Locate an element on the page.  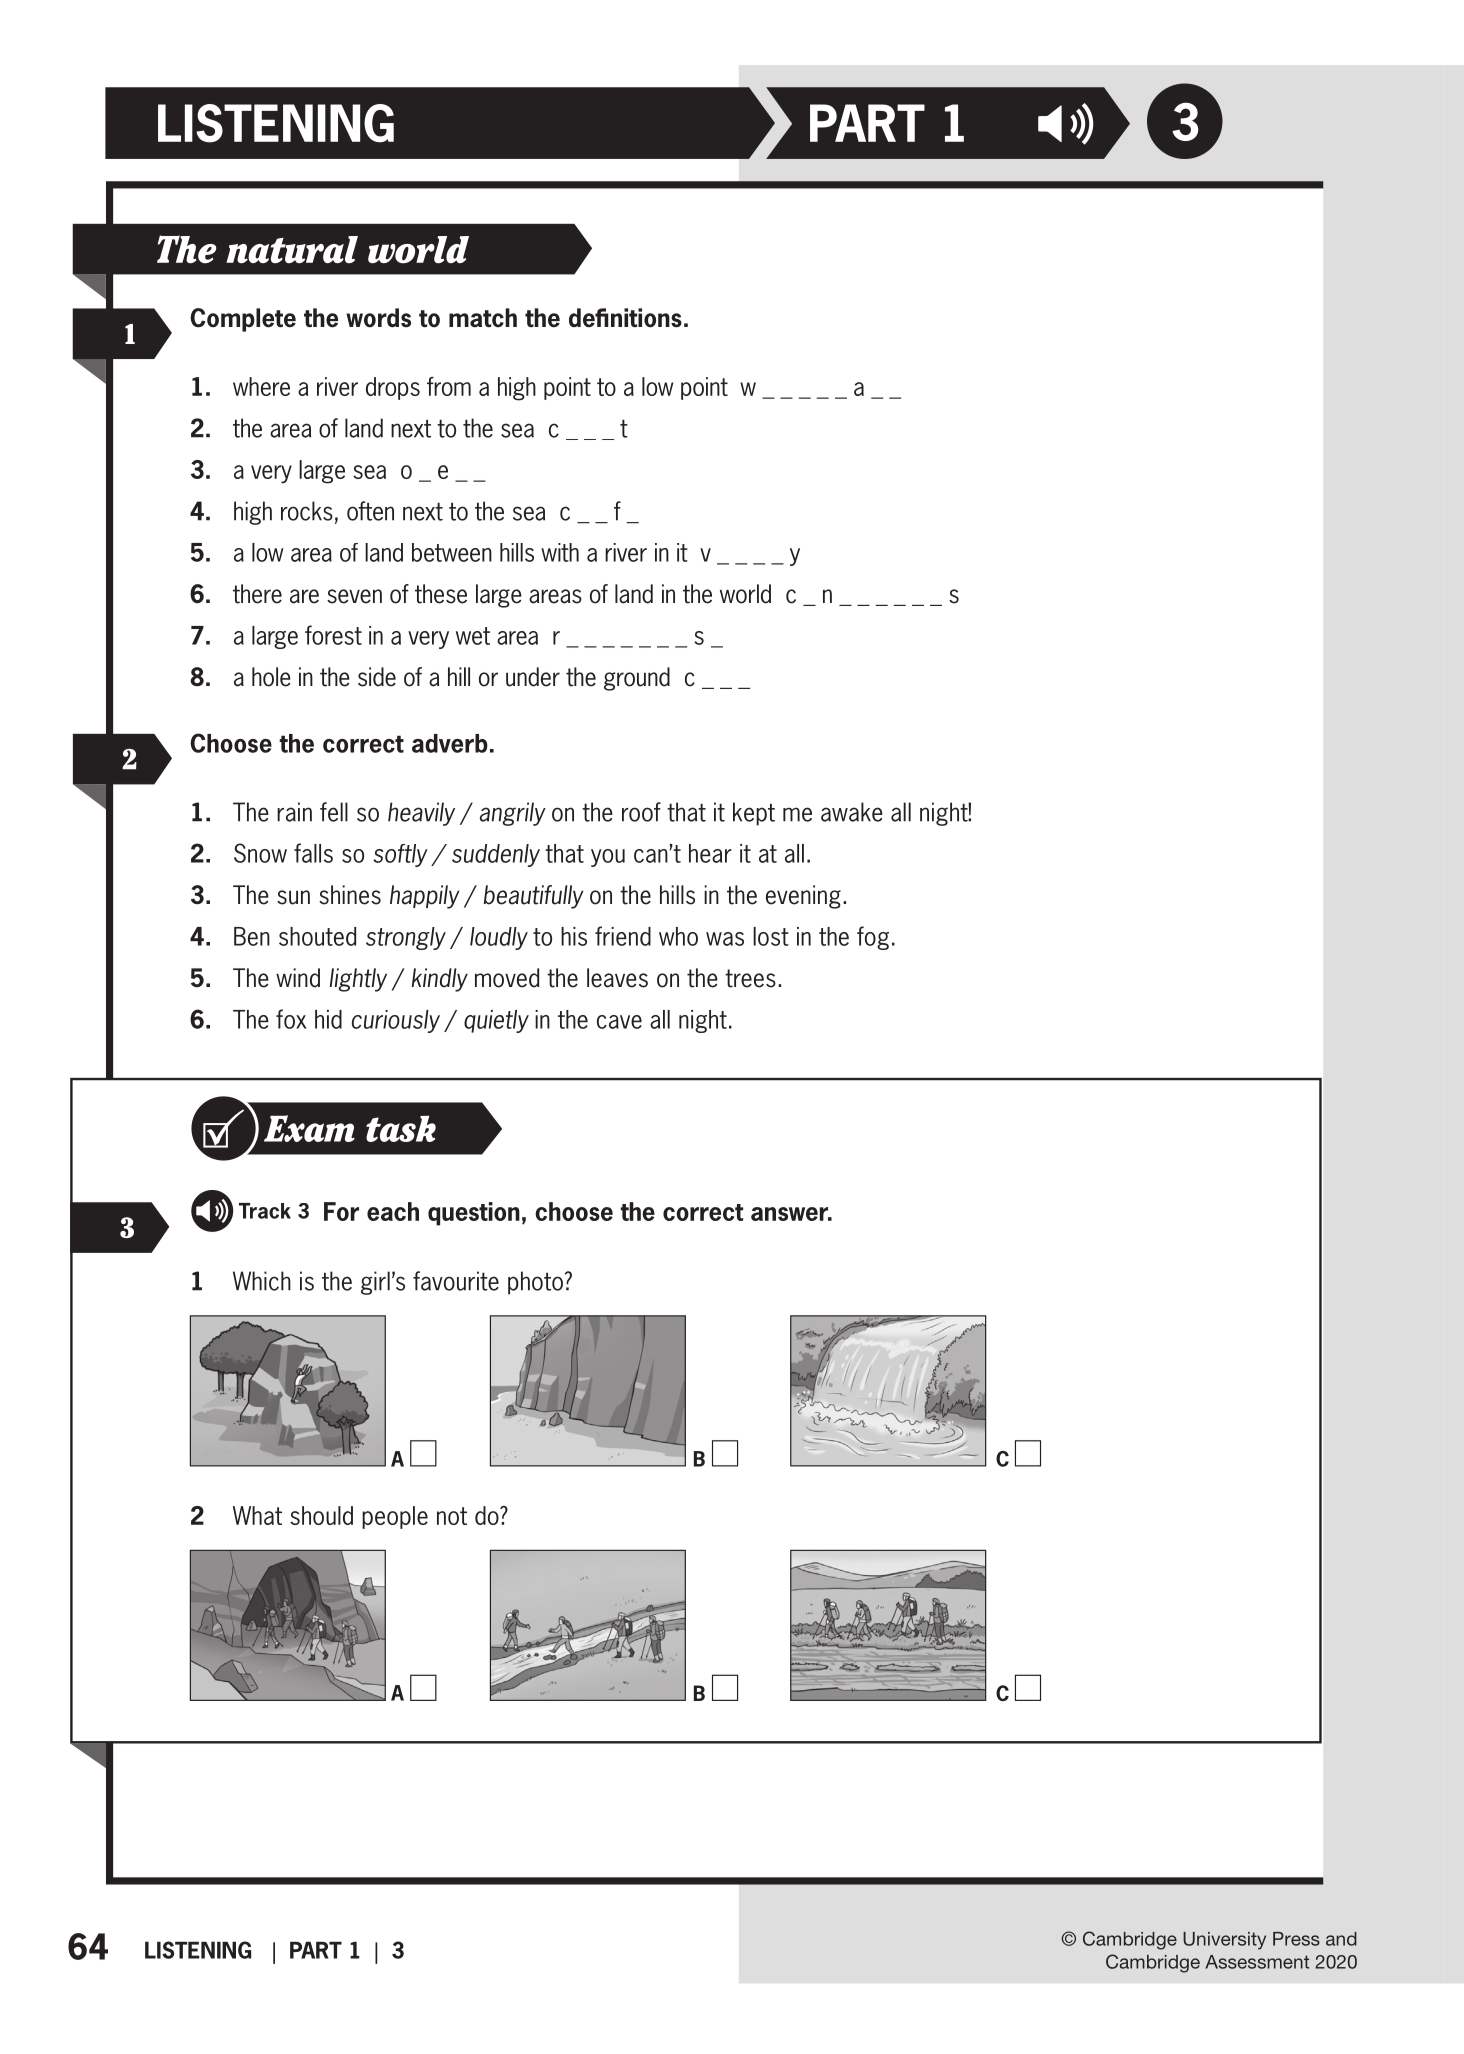
task is located at coordinates (401, 1129).
